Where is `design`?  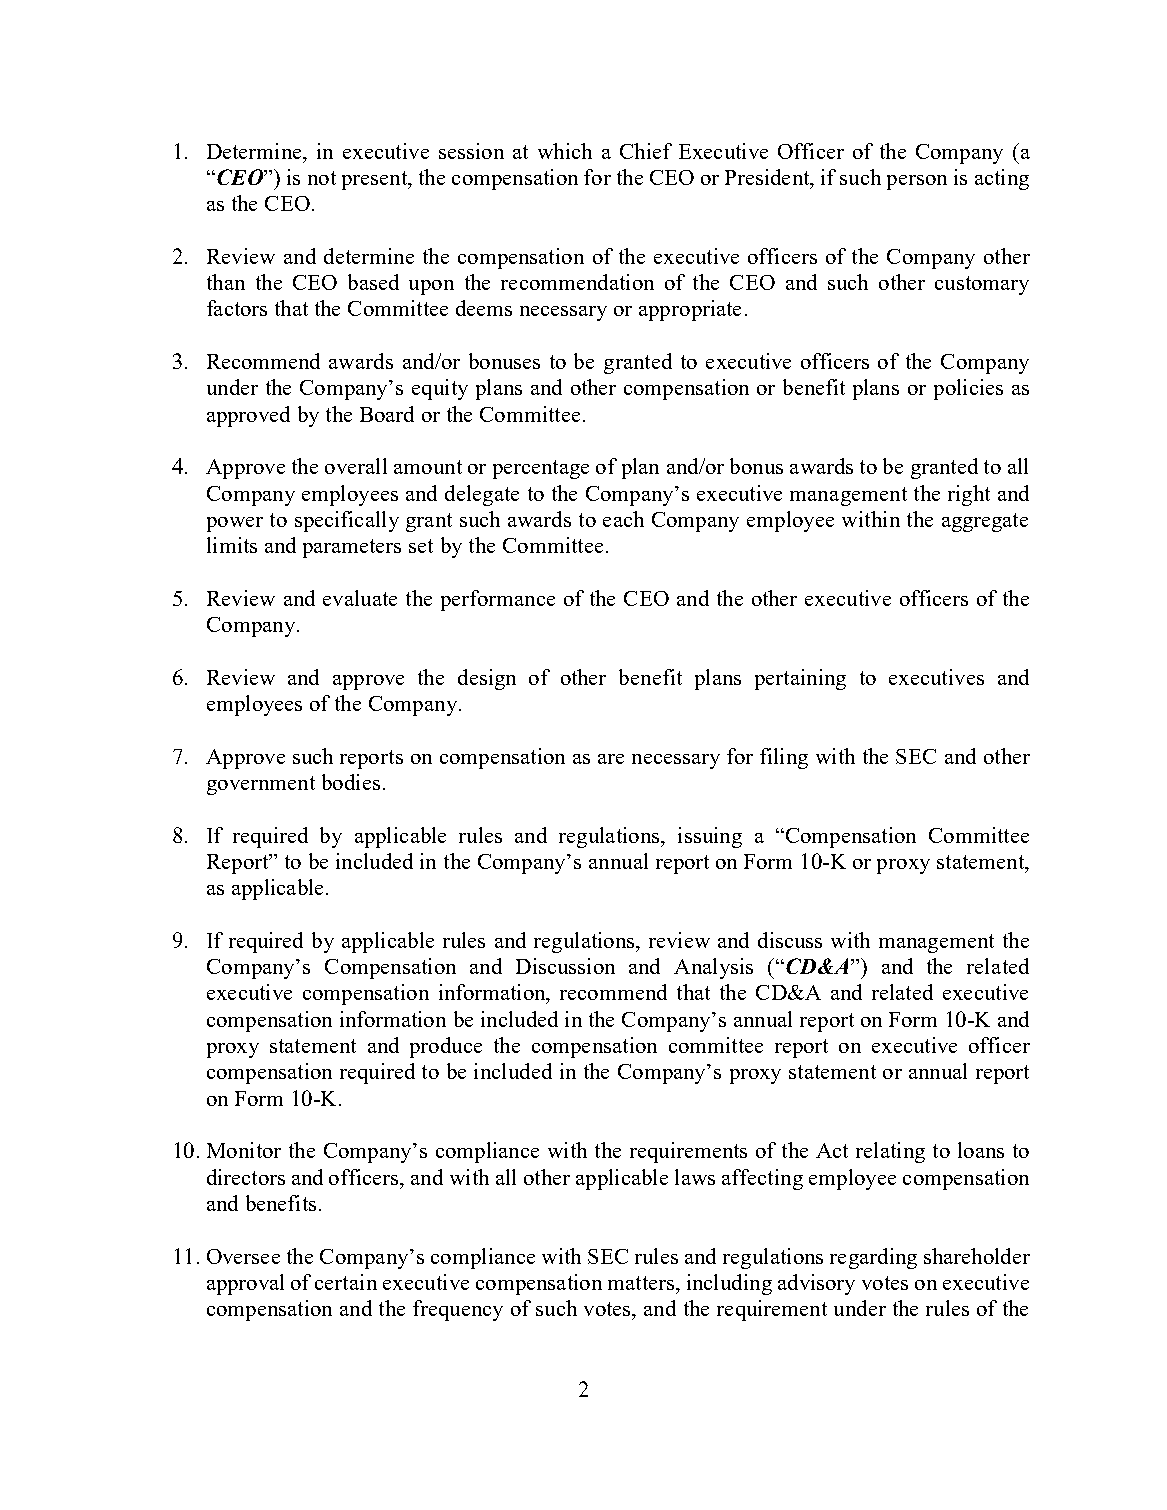 design is located at coordinates (487, 679).
